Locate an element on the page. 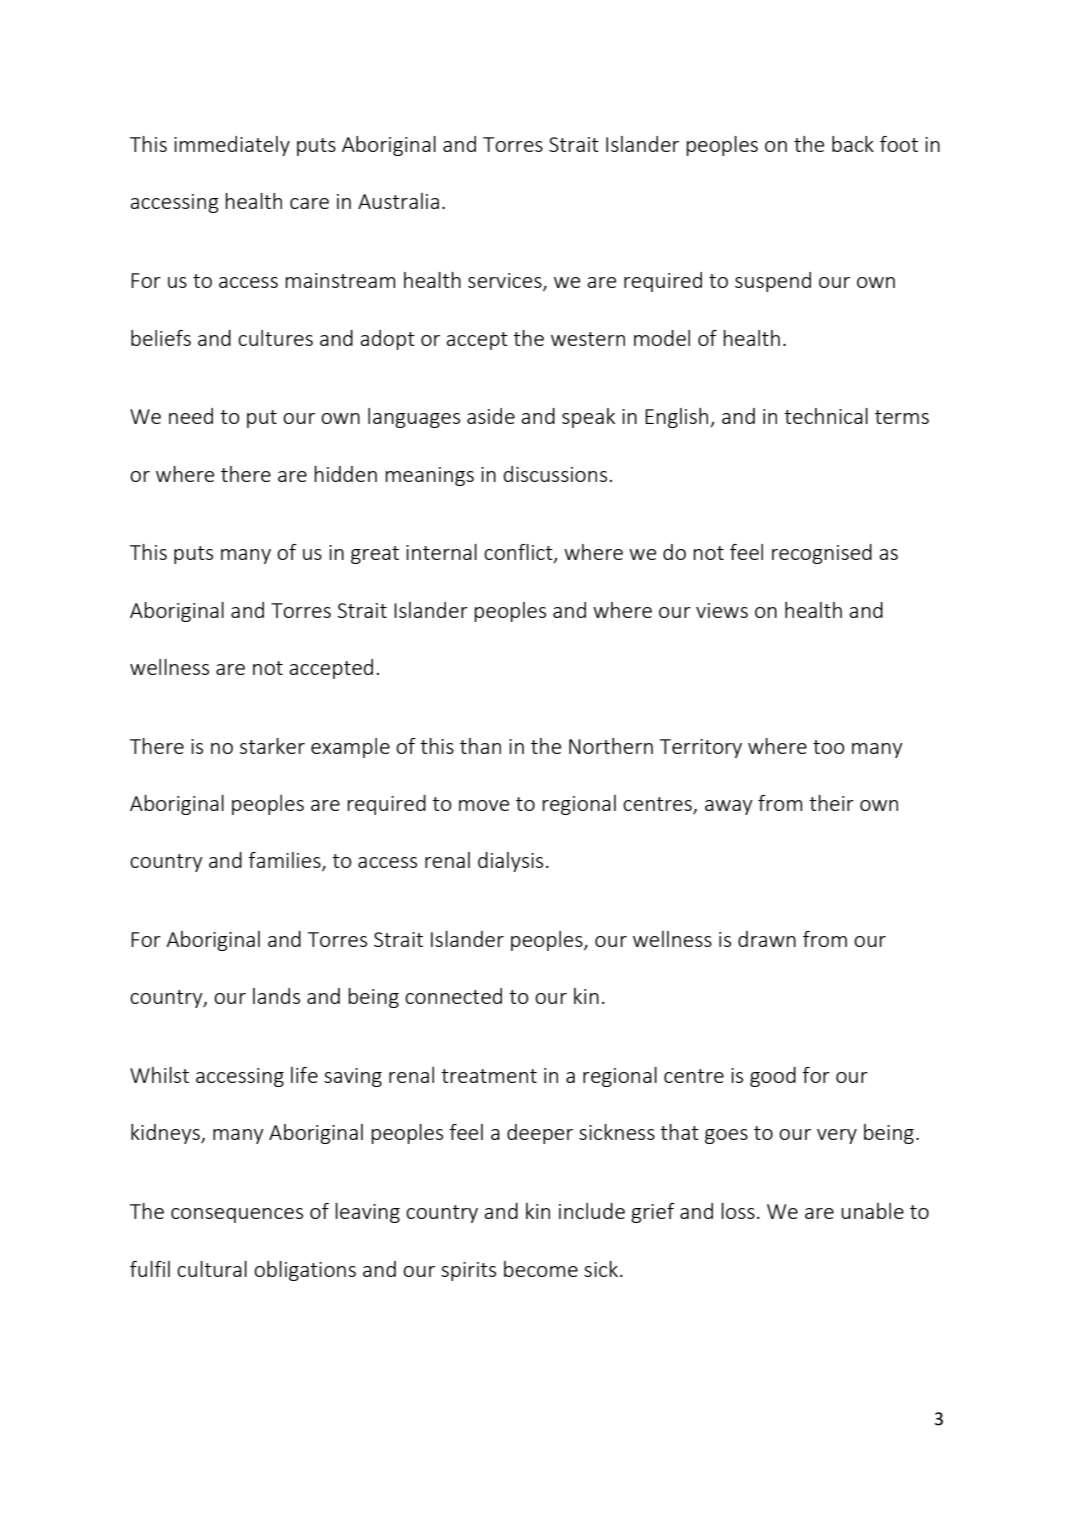 The width and height of the page is (1074, 1518). lands is located at coordinates (276, 996).
